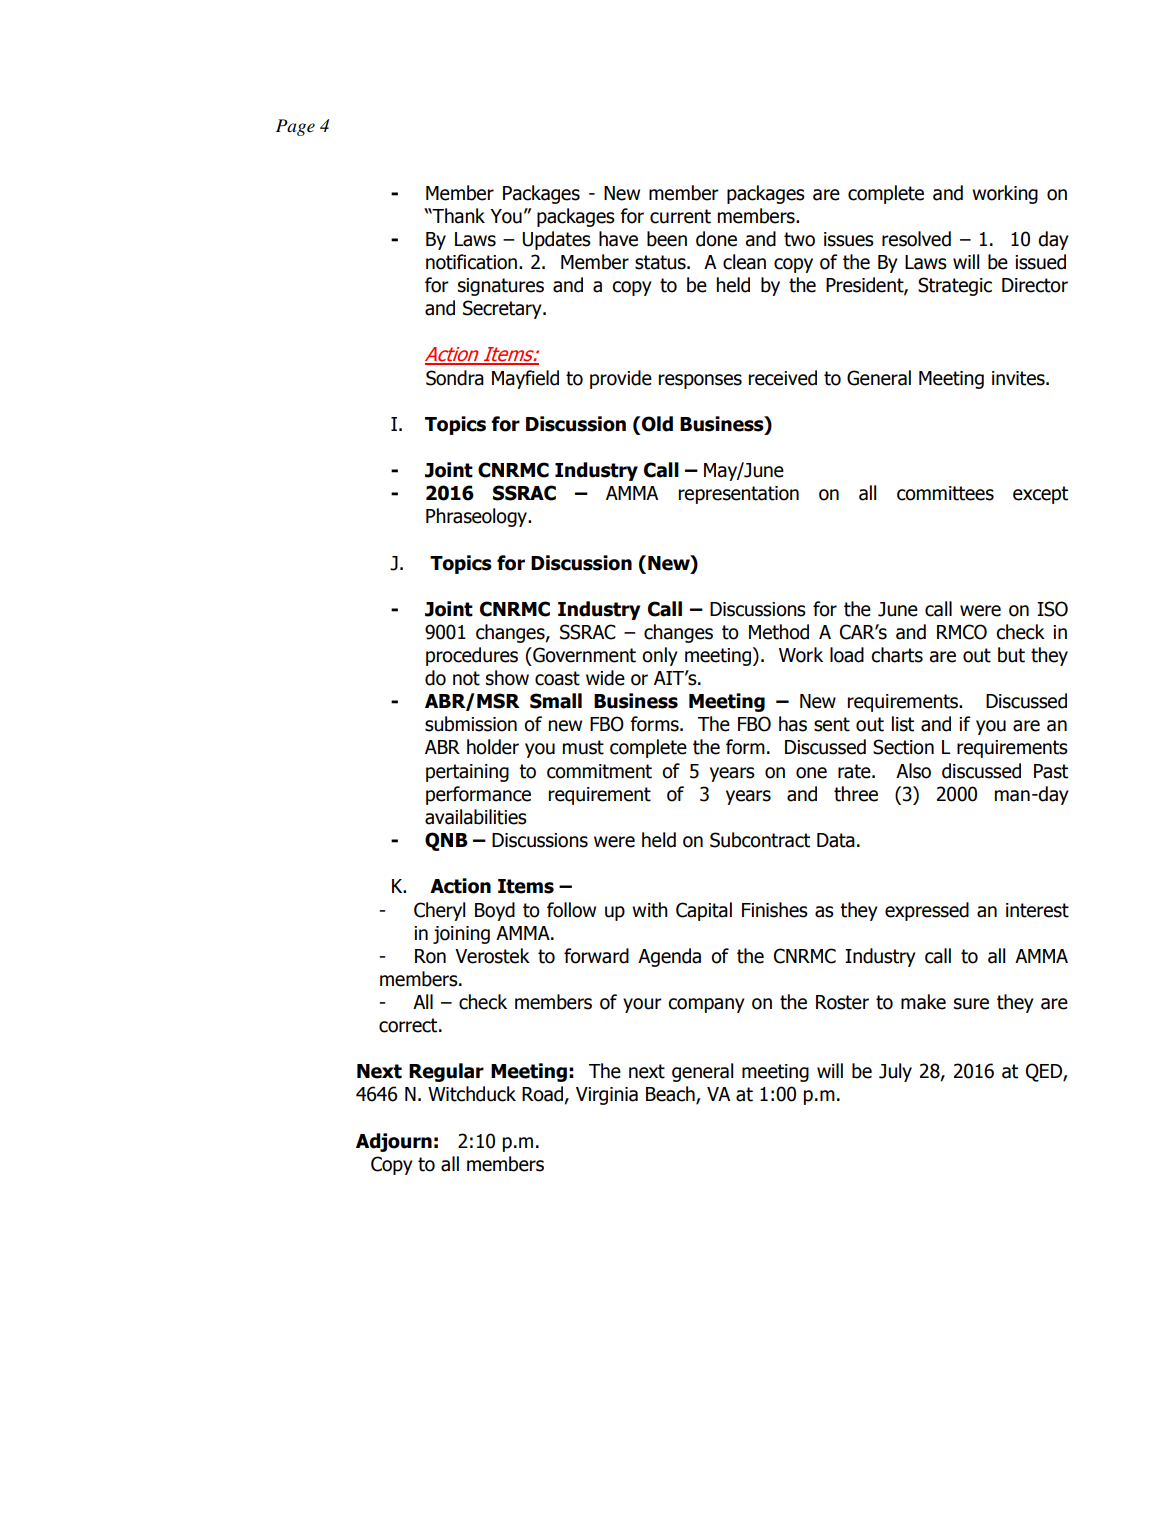  What do you see at coordinates (599, 771) in the image?
I see `commitment` at bounding box center [599, 771].
